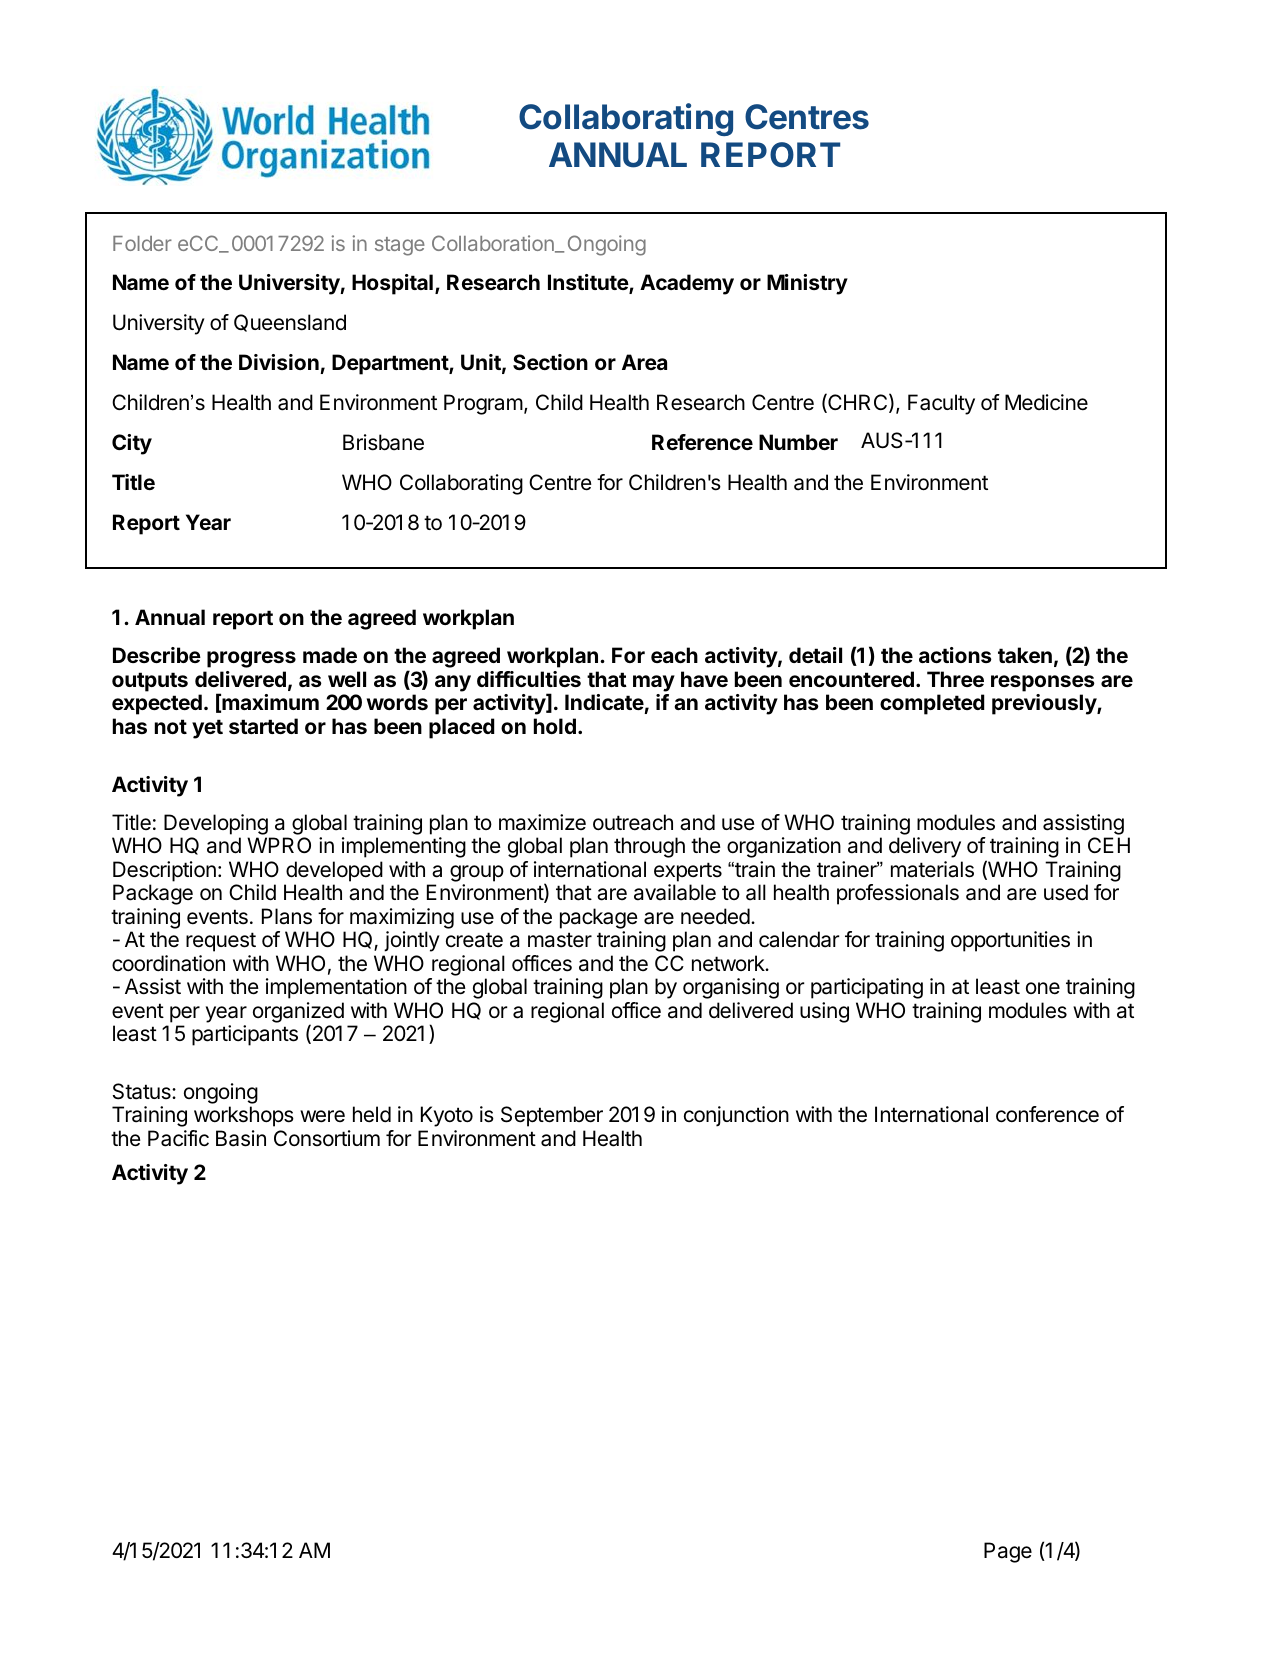 The image size is (1288, 1667). Describe the element at coordinates (132, 444) in the image. I see `City` at that location.
